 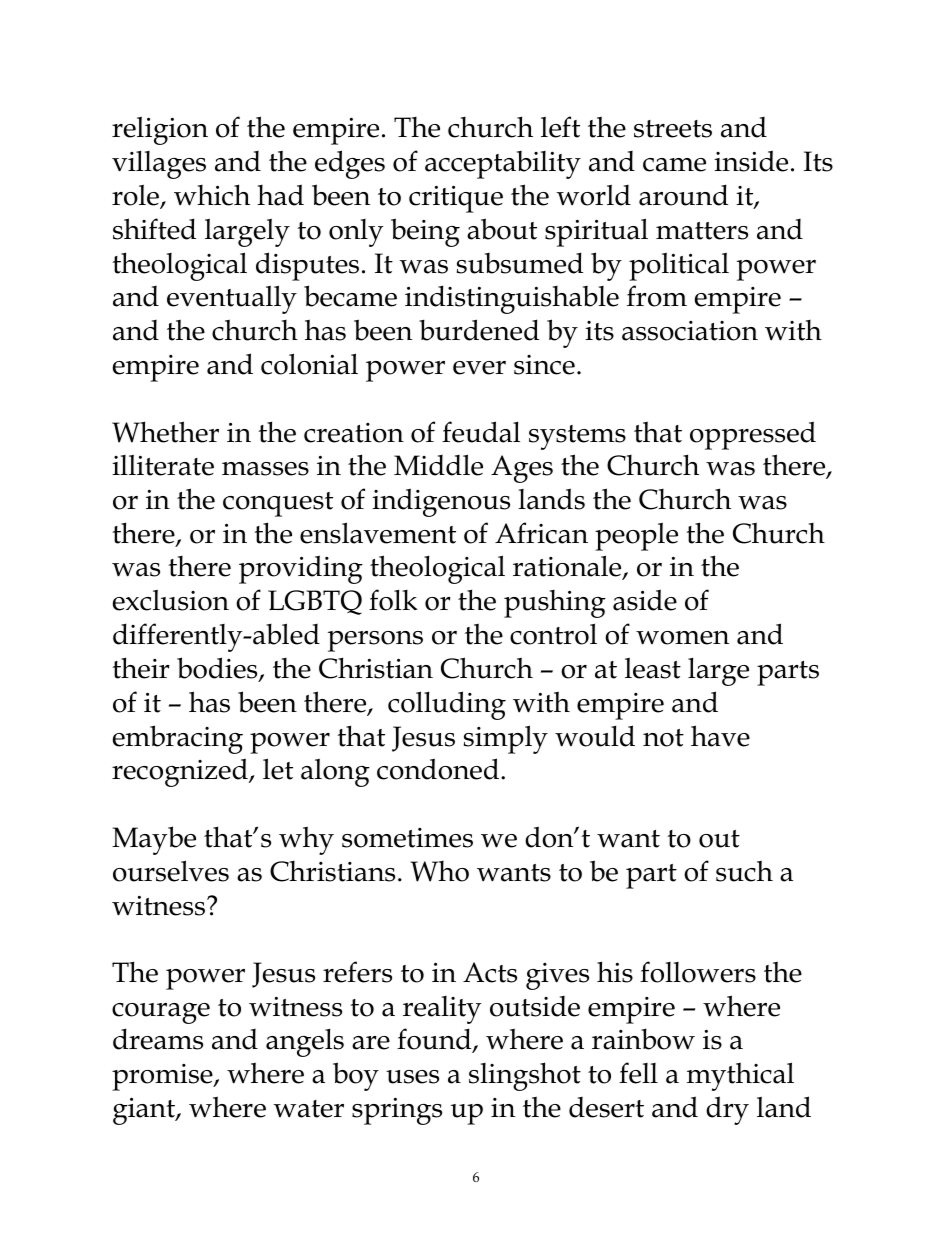 What do you see at coordinates (682, 638) in the screenshot?
I see `women` at bounding box center [682, 638].
